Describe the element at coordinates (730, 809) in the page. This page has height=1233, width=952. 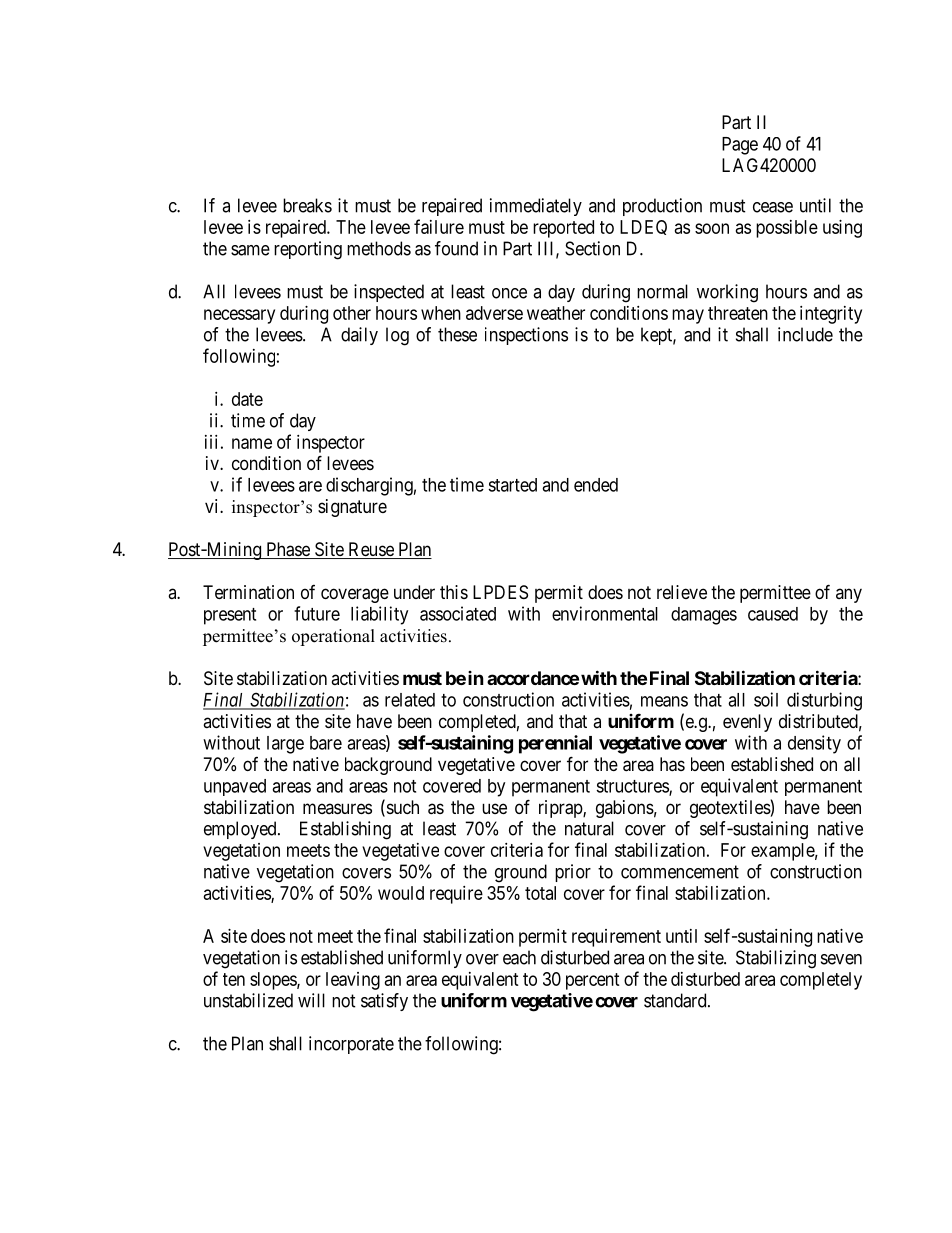
I see `geotextiles` at that location.
